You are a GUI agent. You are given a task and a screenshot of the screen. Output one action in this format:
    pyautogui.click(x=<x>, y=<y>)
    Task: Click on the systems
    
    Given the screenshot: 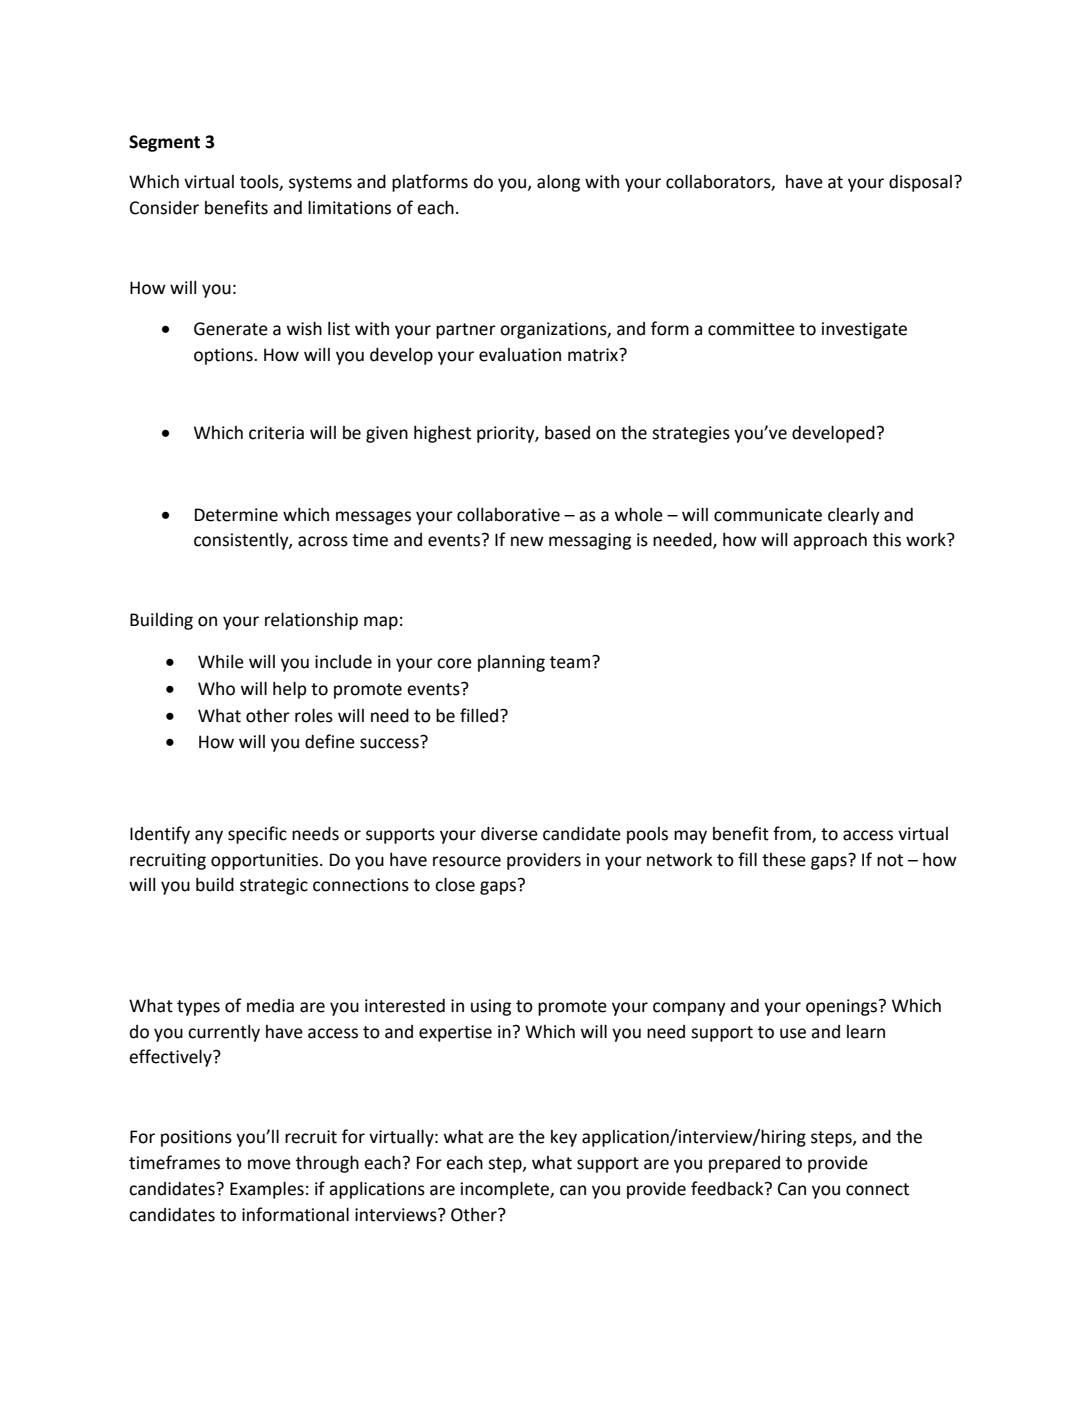 What is the action you would take?
    pyautogui.click(x=320, y=184)
